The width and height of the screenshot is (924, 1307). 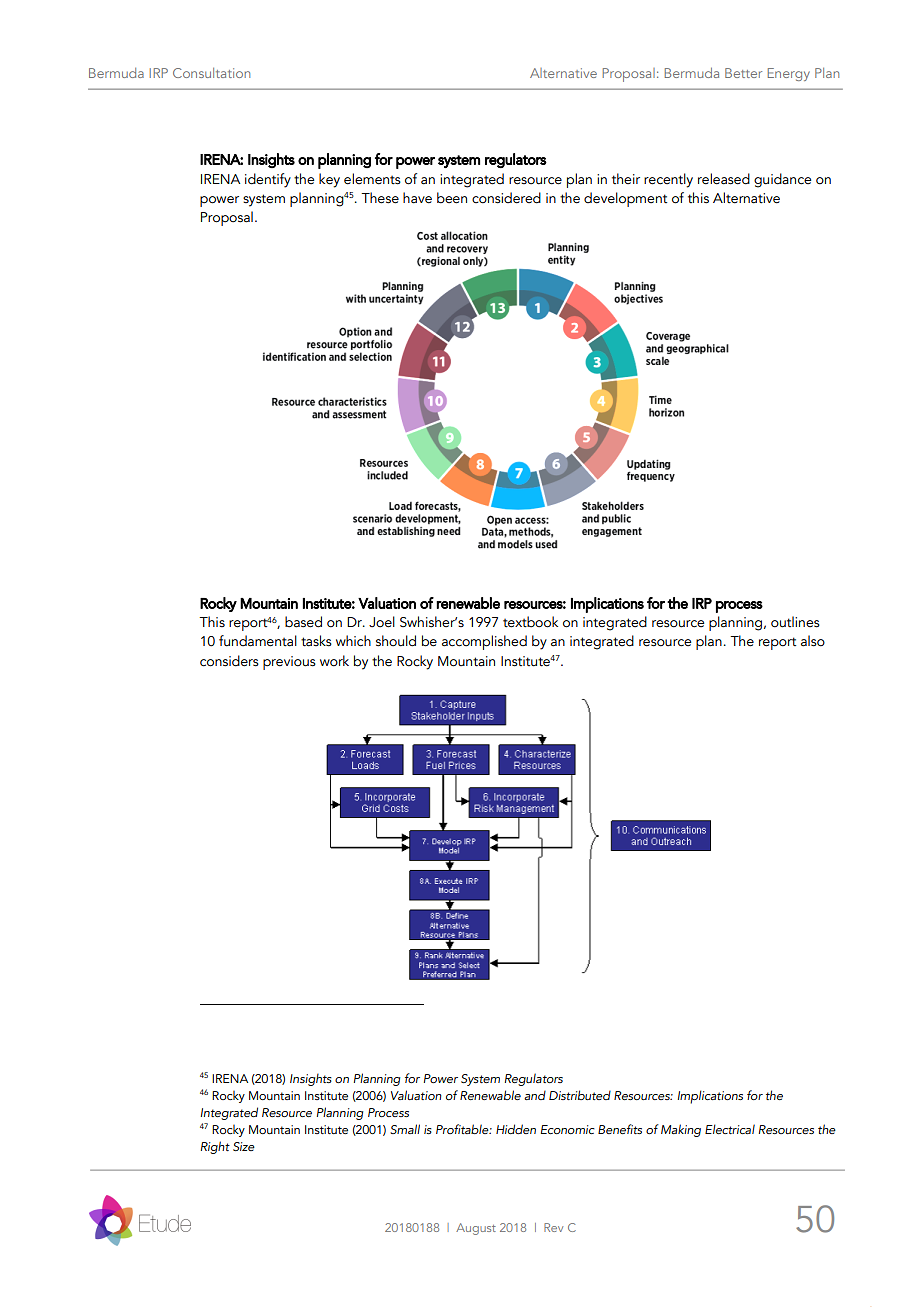 I want to click on Better, so click(x=743, y=73).
